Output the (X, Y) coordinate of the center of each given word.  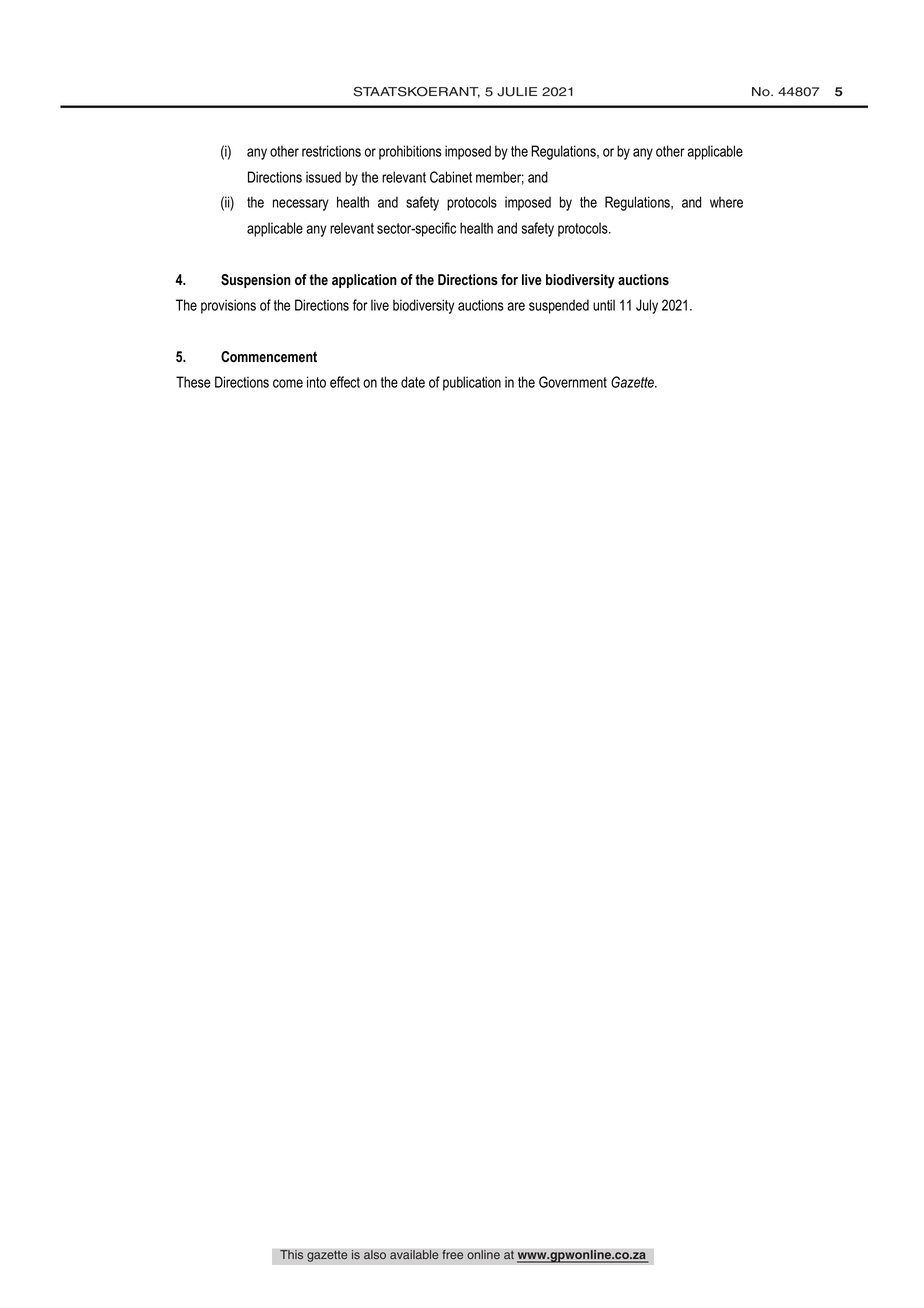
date (413, 382)
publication (472, 383)
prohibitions (410, 152)
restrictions (331, 151)
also (375, 1255)
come (288, 383)
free (452, 1255)
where (726, 202)
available (414, 1255)
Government (573, 382)
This (291, 1255)
